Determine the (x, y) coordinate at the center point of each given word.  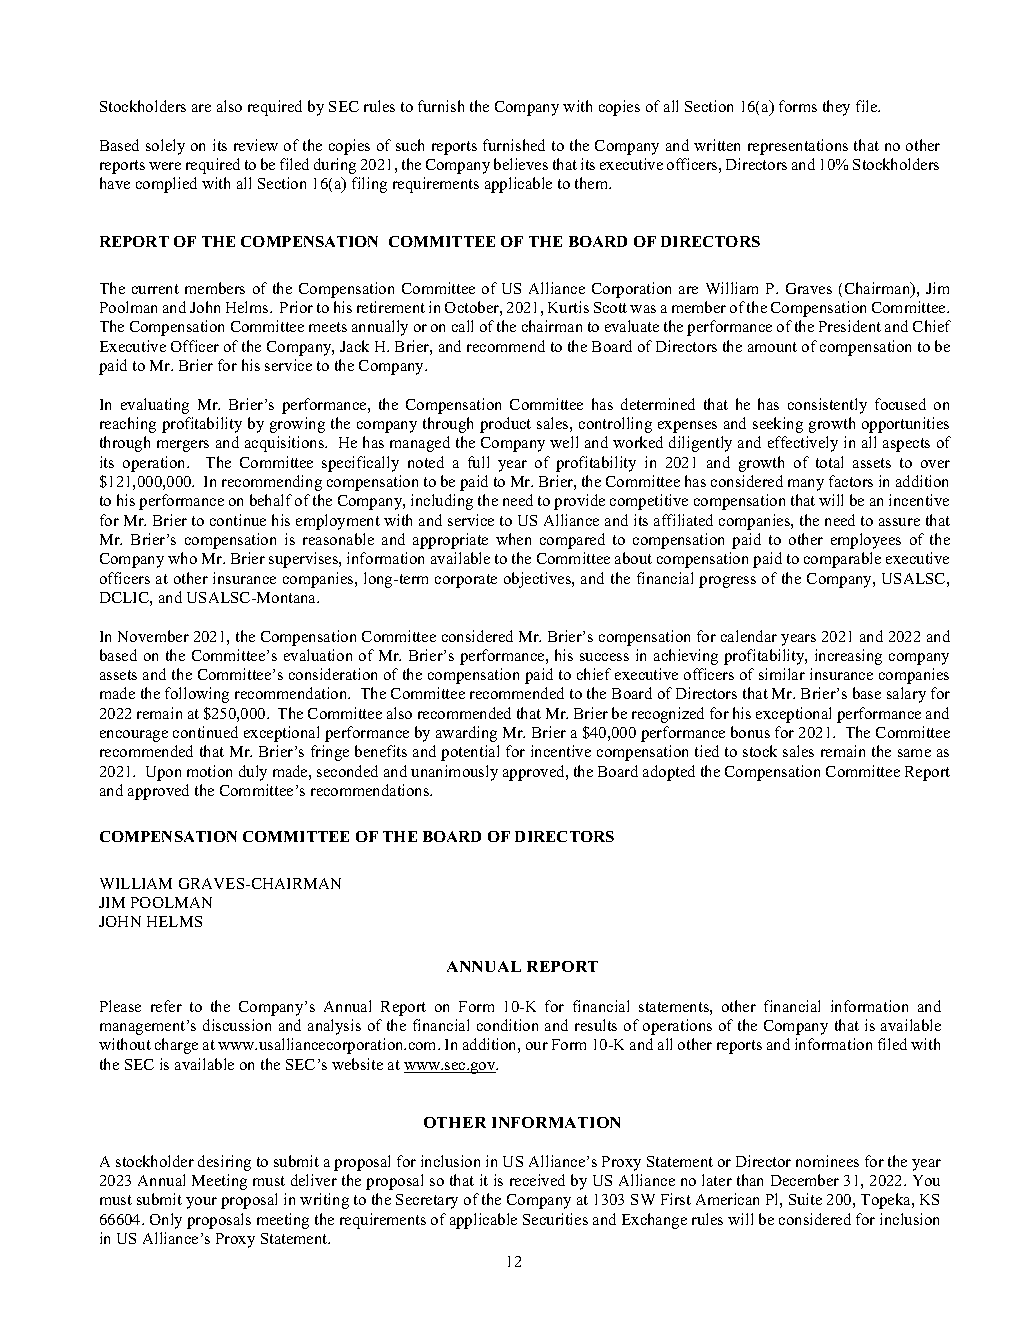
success (604, 657)
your (201, 1203)
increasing (848, 657)
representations (798, 147)
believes (521, 164)
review (256, 145)
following (197, 695)
